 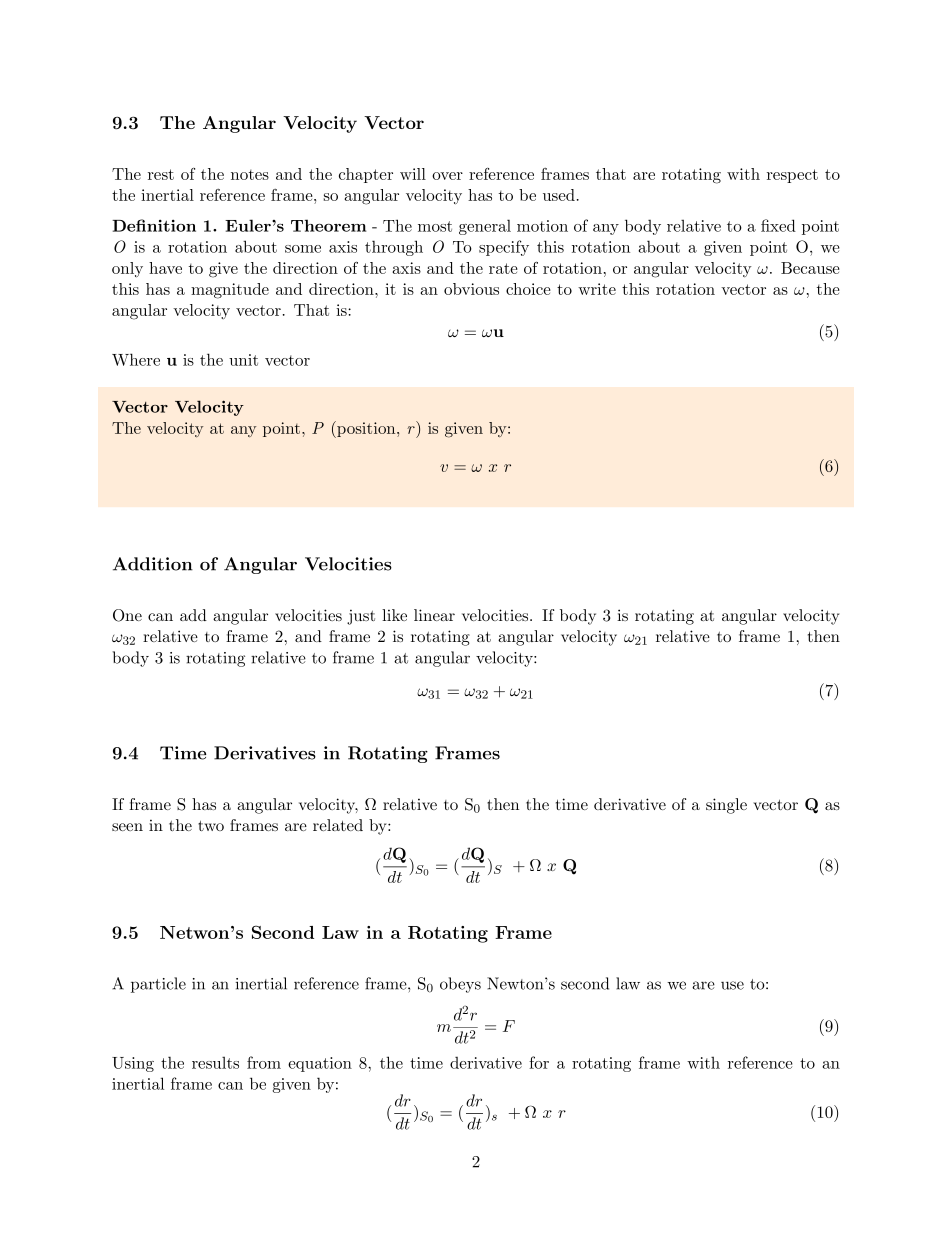 I want to click on notes, so click(x=250, y=175).
